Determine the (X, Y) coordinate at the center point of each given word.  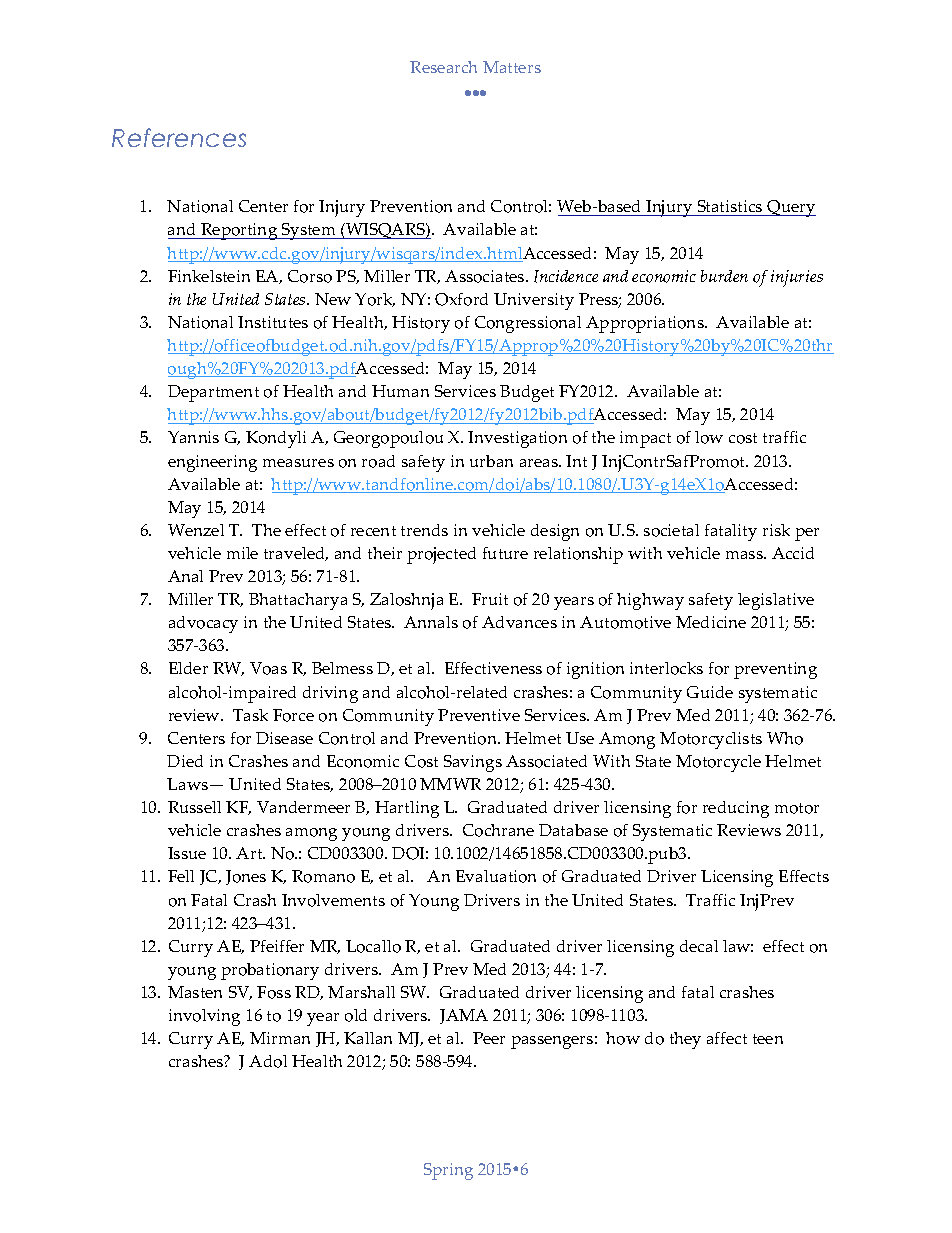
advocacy (203, 624)
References (179, 137)
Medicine (711, 622)
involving (204, 1017)
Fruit (490, 599)
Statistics (730, 208)
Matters (512, 67)
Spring (448, 1171)
